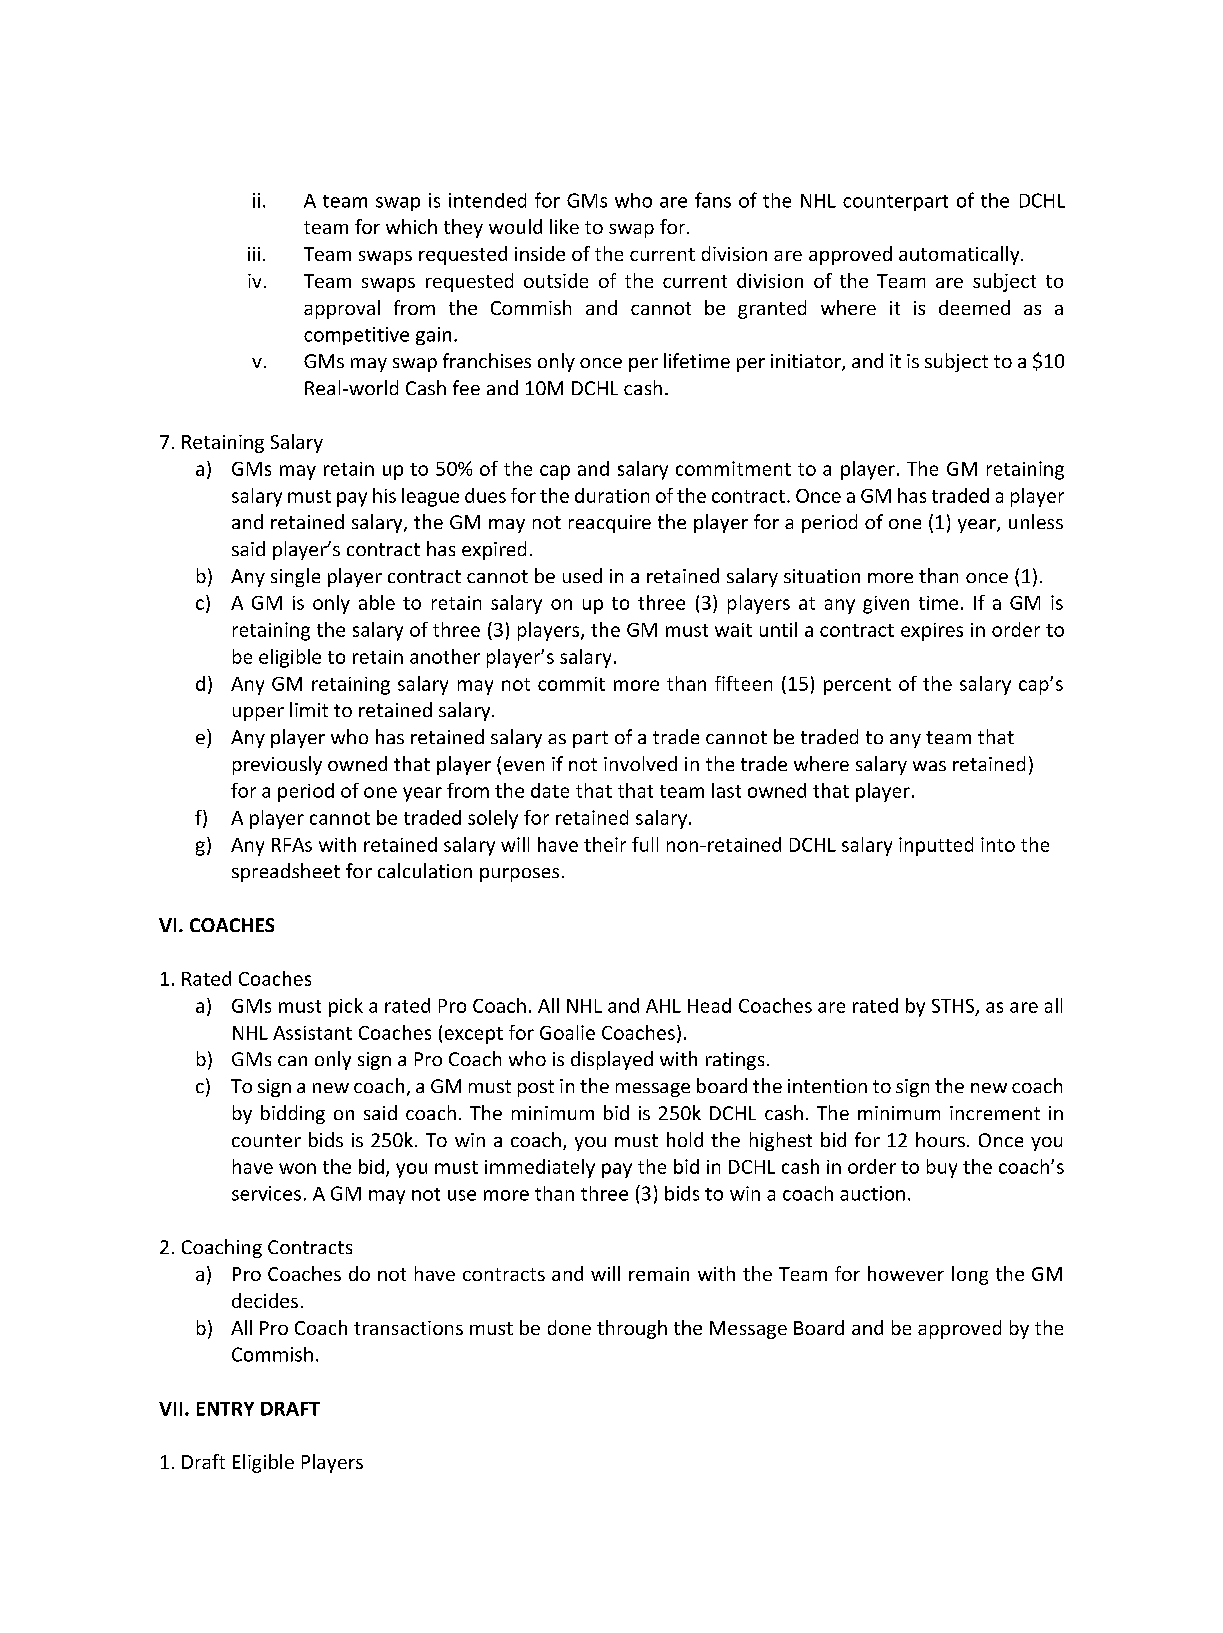 The image size is (1223, 1633). Describe the element at coordinates (610, 524) in the screenshot. I see `reacquire` at that location.
